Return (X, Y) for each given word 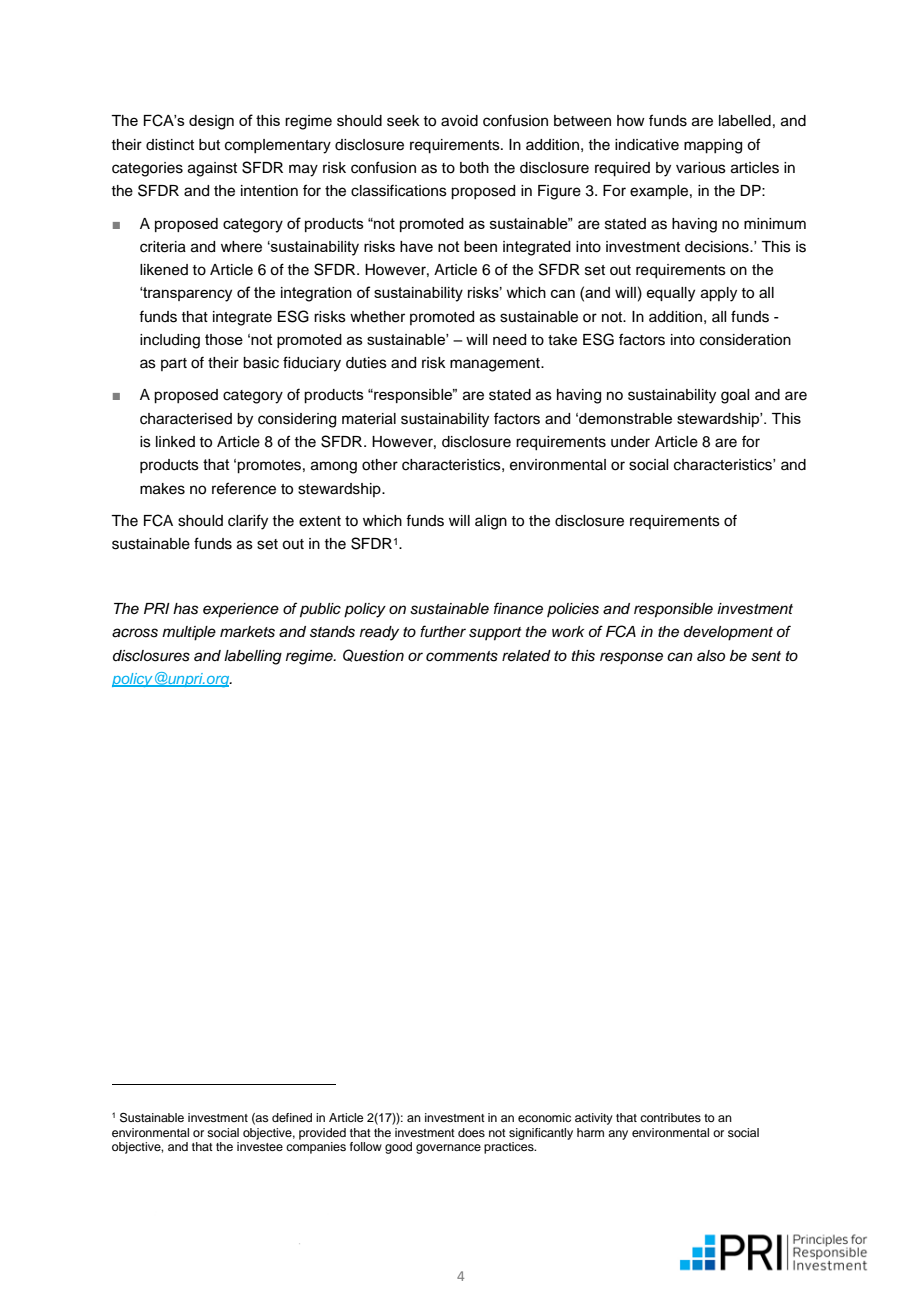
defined (292, 1117)
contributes (670, 1117)
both (474, 168)
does (471, 1132)
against (212, 169)
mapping (713, 146)
